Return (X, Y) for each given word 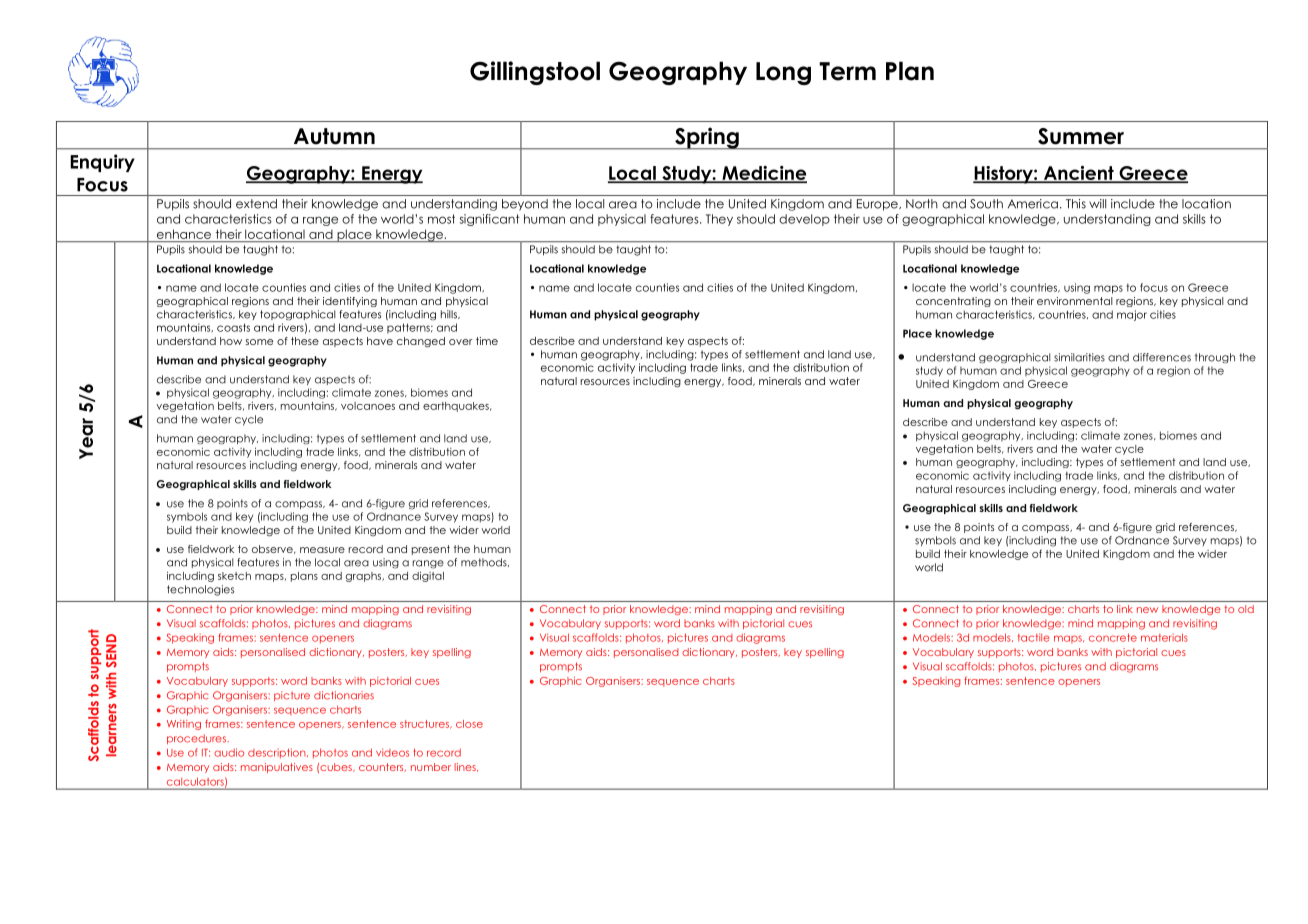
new (1147, 610)
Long (783, 73)
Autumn (334, 136)
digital (428, 576)
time (487, 341)
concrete (1113, 638)
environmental (1075, 301)
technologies (200, 590)
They (719, 220)
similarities (1079, 357)
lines (466, 767)
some (259, 342)
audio (229, 752)
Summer (1081, 136)
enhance (184, 234)
